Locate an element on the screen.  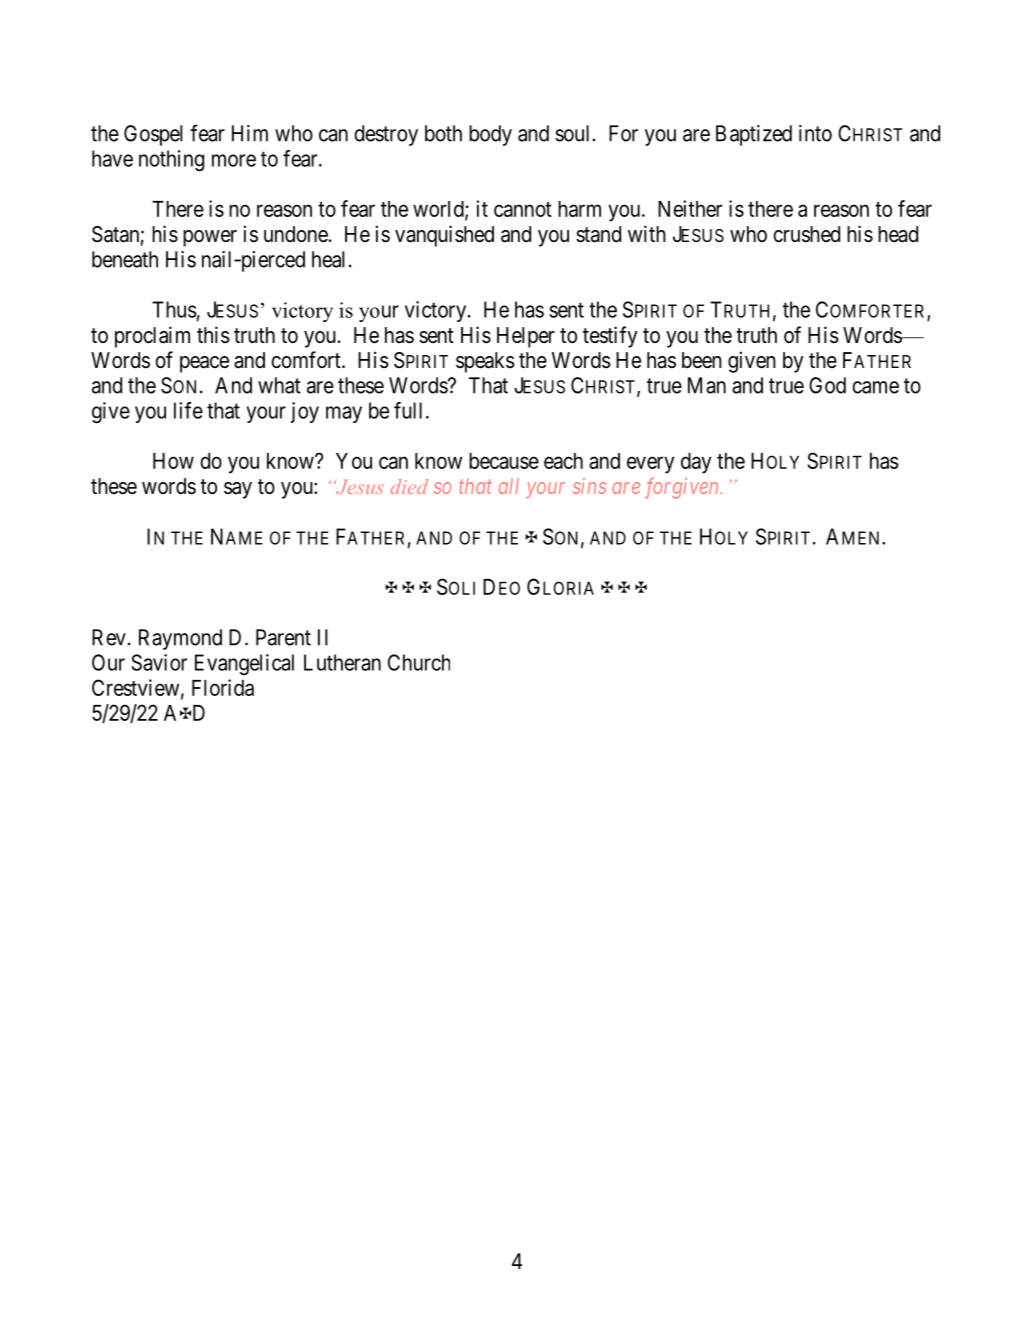
day is located at coordinates (696, 463).
